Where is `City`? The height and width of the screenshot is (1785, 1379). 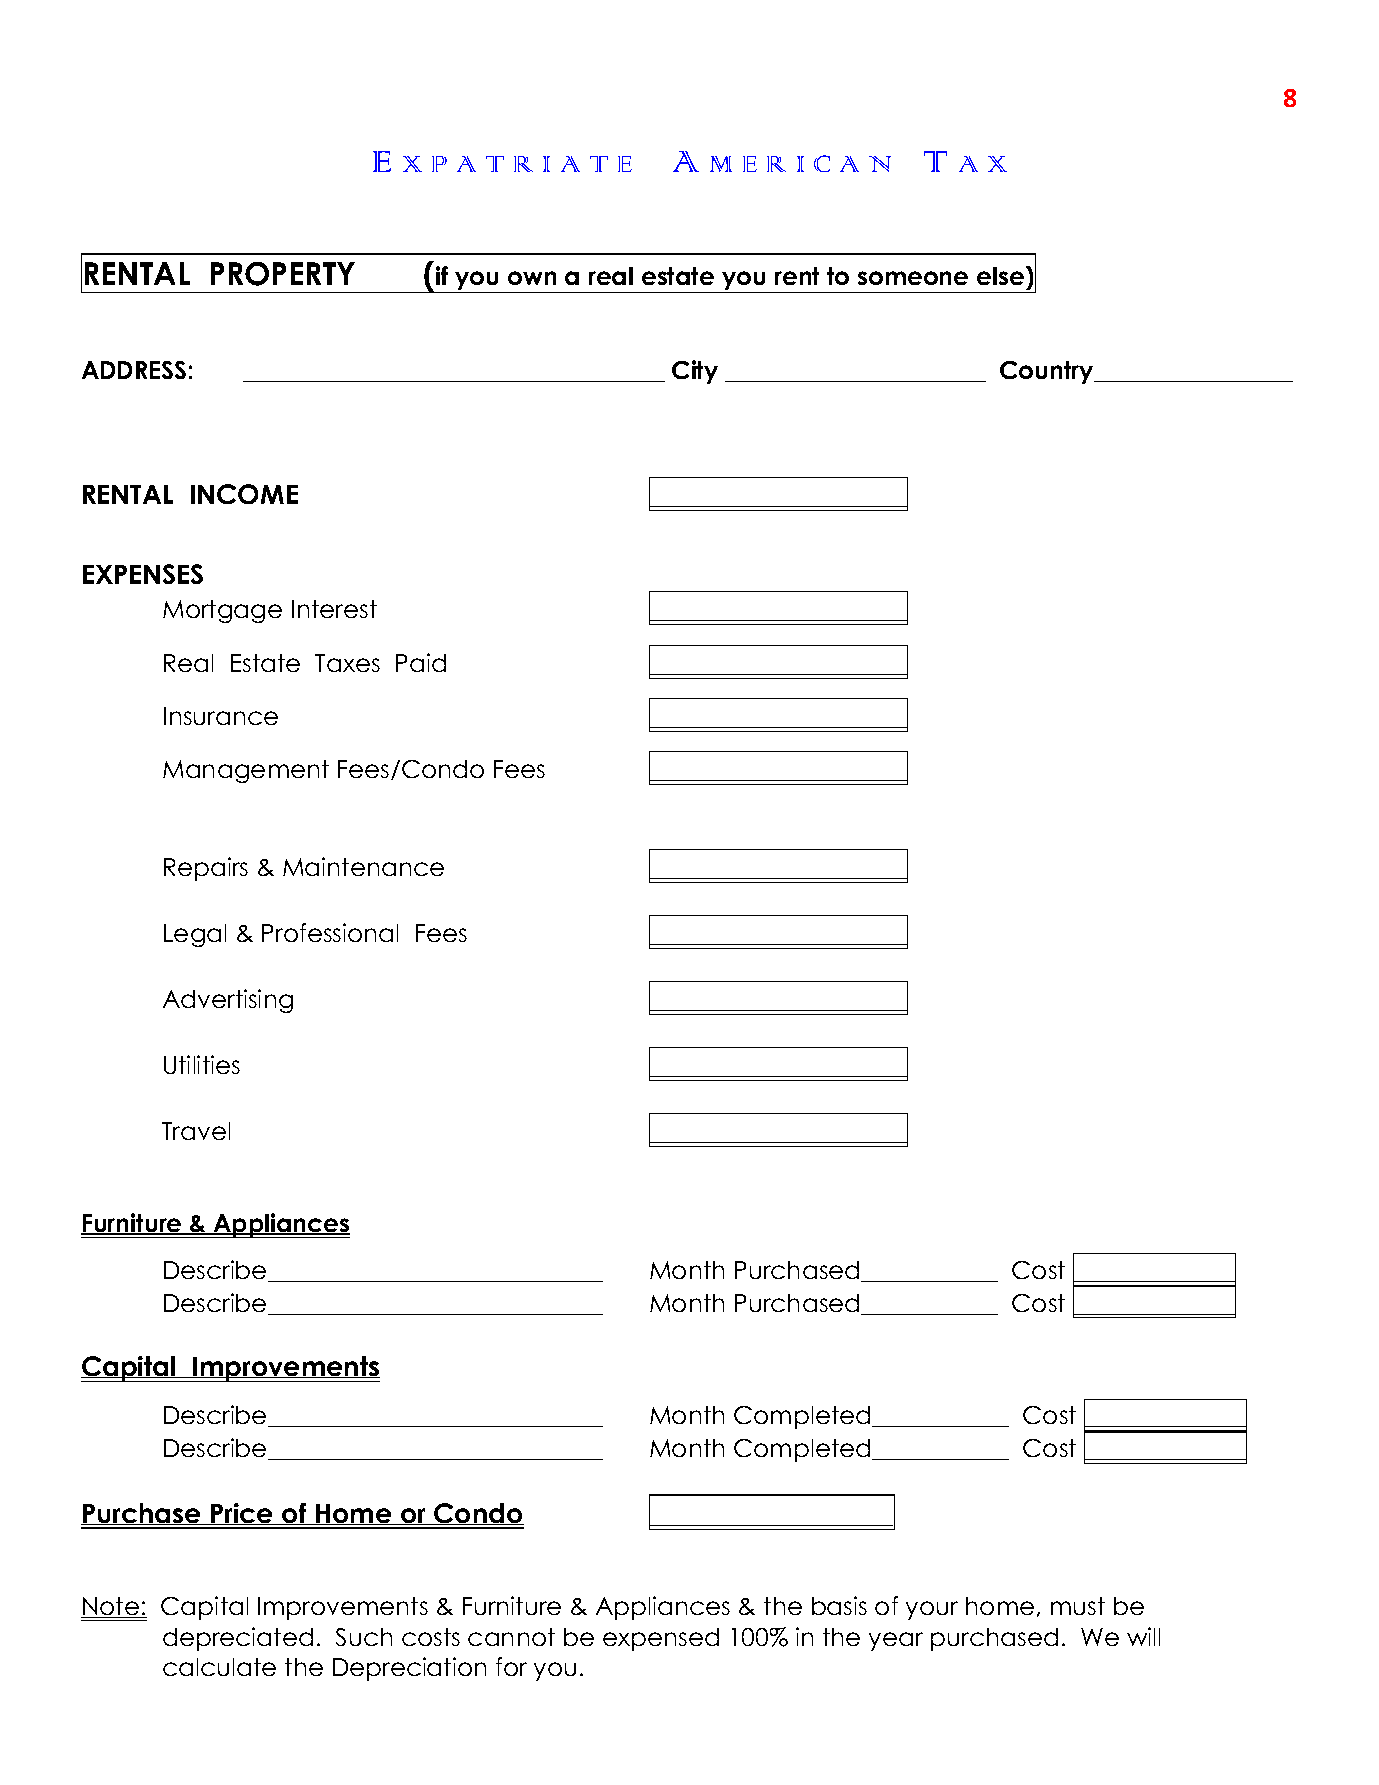 City is located at coordinates (695, 372).
